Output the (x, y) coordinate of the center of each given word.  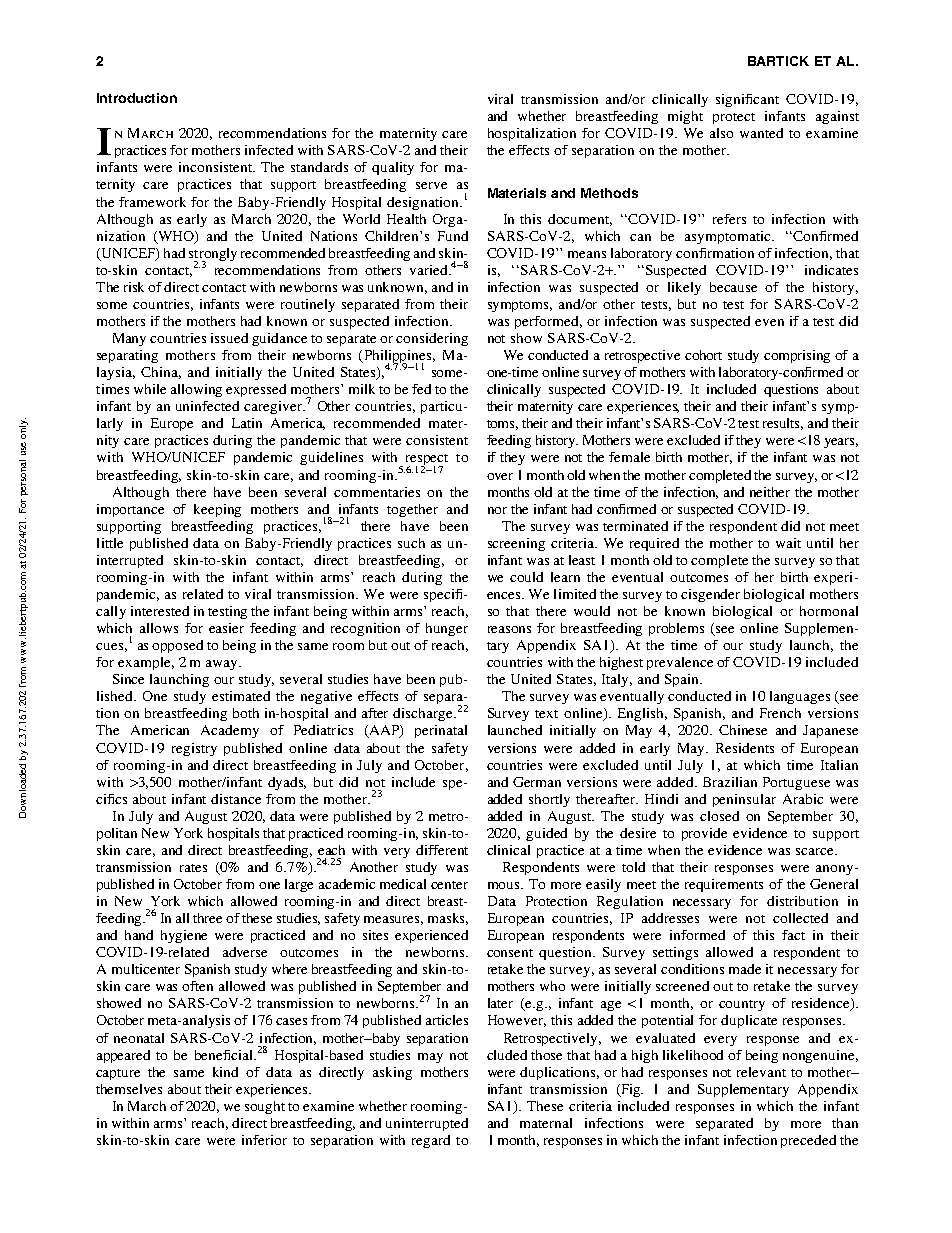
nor (497, 510)
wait (788, 543)
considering (432, 339)
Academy (230, 731)
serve (431, 185)
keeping (217, 510)
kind (225, 1072)
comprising (797, 356)
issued (229, 338)
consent (510, 953)
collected (800, 918)
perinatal (441, 731)
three (207, 918)
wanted (761, 133)
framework (152, 202)
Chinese (743, 730)
